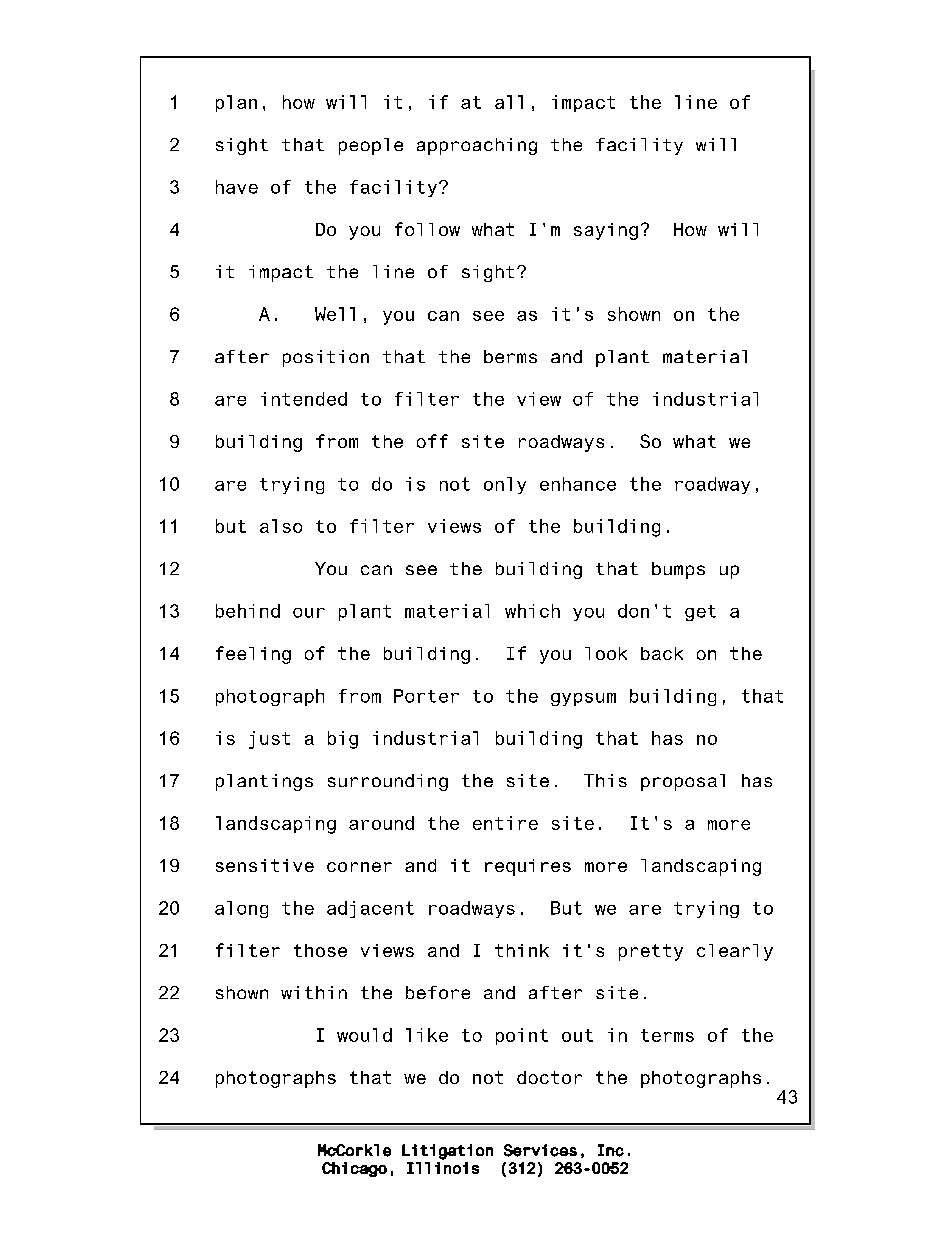  What do you see at coordinates (611, 1150) in the document?
I see `Inc` at bounding box center [611, 1150].
